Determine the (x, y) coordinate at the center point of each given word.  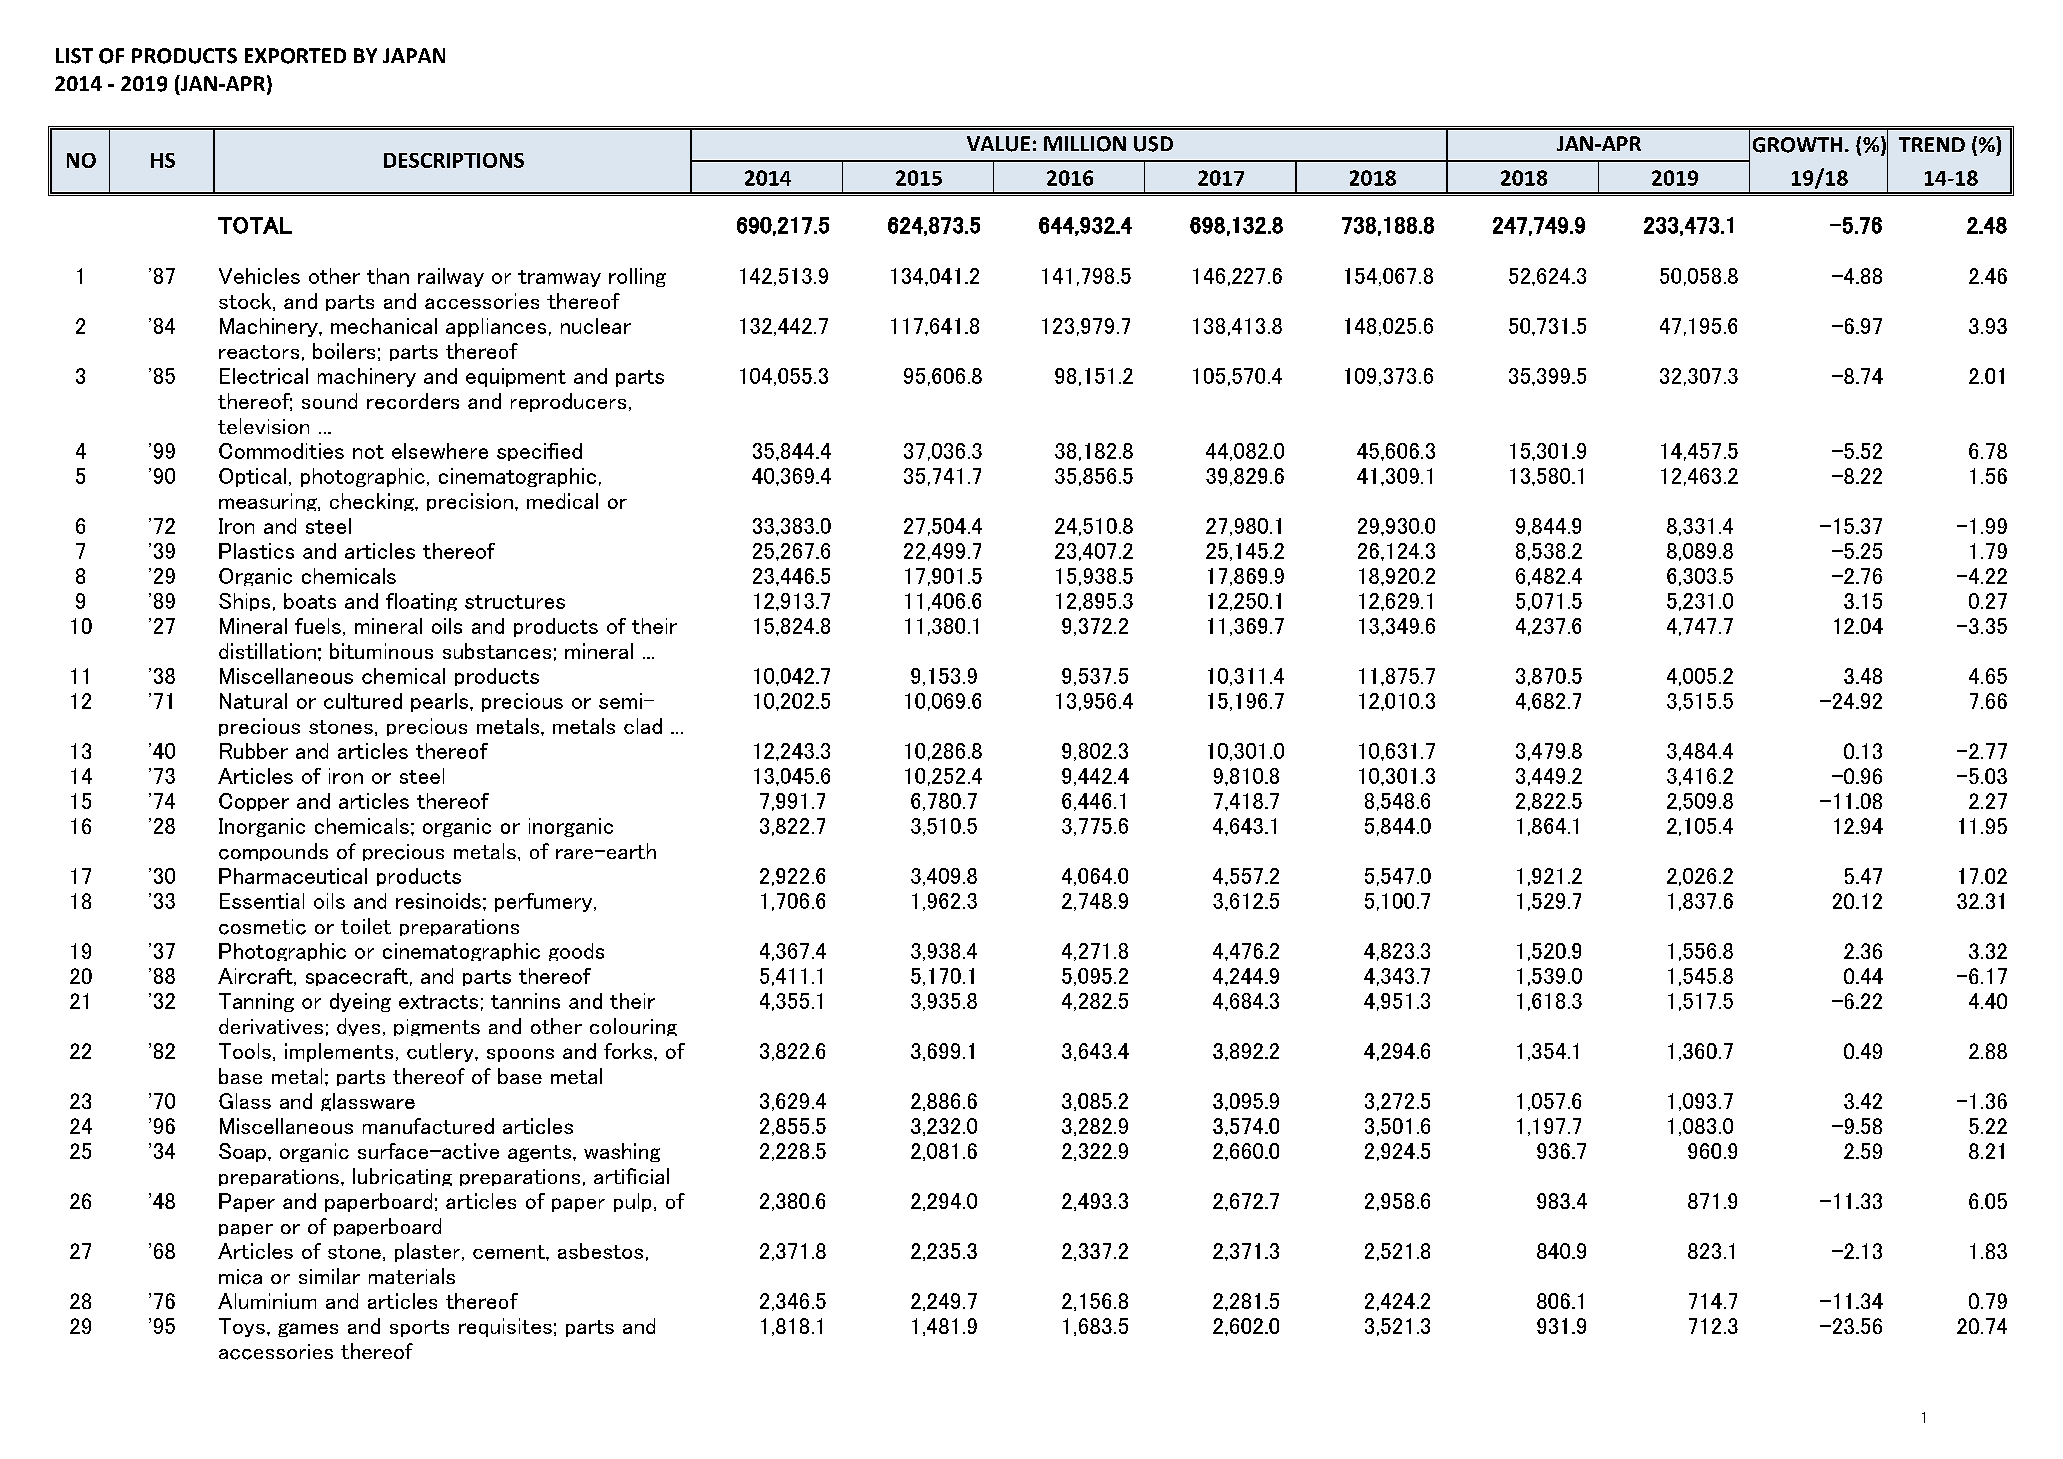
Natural (253, 701)
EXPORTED (295, 56)
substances (497, 651)
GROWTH (1797, 145)
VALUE (998, 144)
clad (643, 726)
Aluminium (267, 1301)
